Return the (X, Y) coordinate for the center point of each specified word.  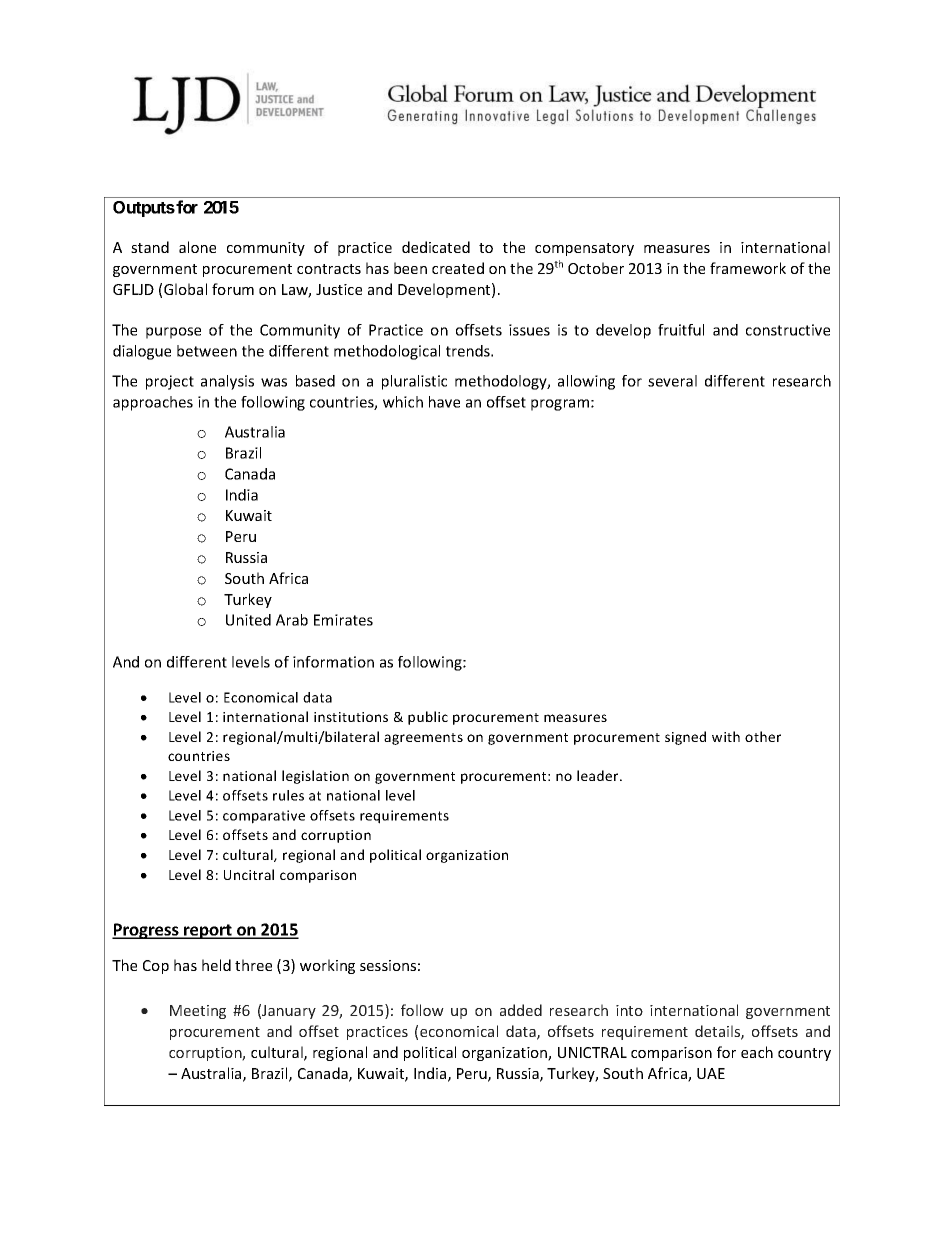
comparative (264, 817)
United (248, 620)
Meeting (198, 1012)
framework (748, 268)
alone (197, 247)
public (428, 718)
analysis (227, 382)
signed (685, 738)
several (672, 381)
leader (599, 775)
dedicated (436, 247)
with (726, 736)
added (521, 1010)
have (444, 402)
